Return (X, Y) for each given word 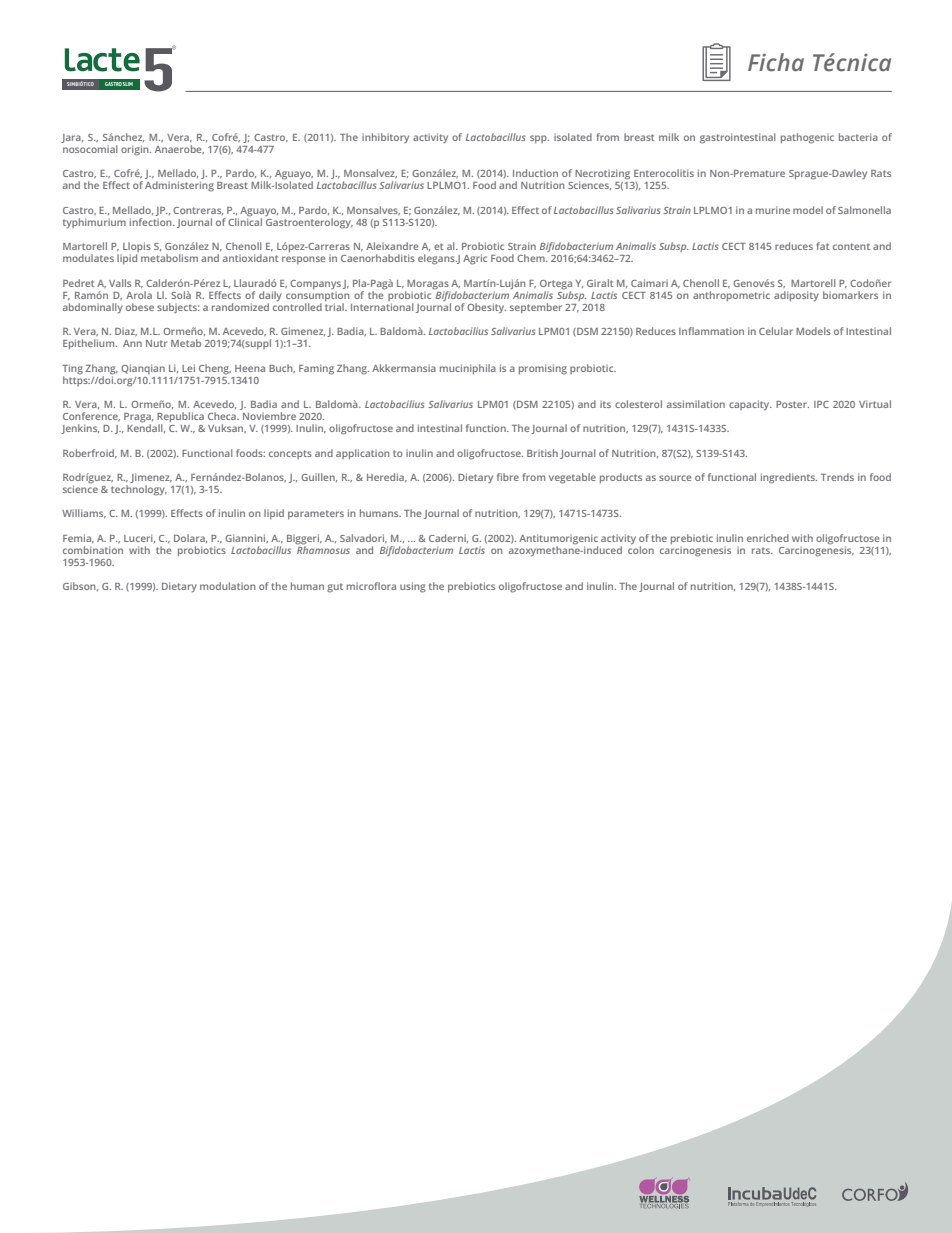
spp (539, 139)
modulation (228, 586)
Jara (72, 138)
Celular (776, 331)
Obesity (486, 308)
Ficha (776, 62)
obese (140, 307)
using (413, 587)
